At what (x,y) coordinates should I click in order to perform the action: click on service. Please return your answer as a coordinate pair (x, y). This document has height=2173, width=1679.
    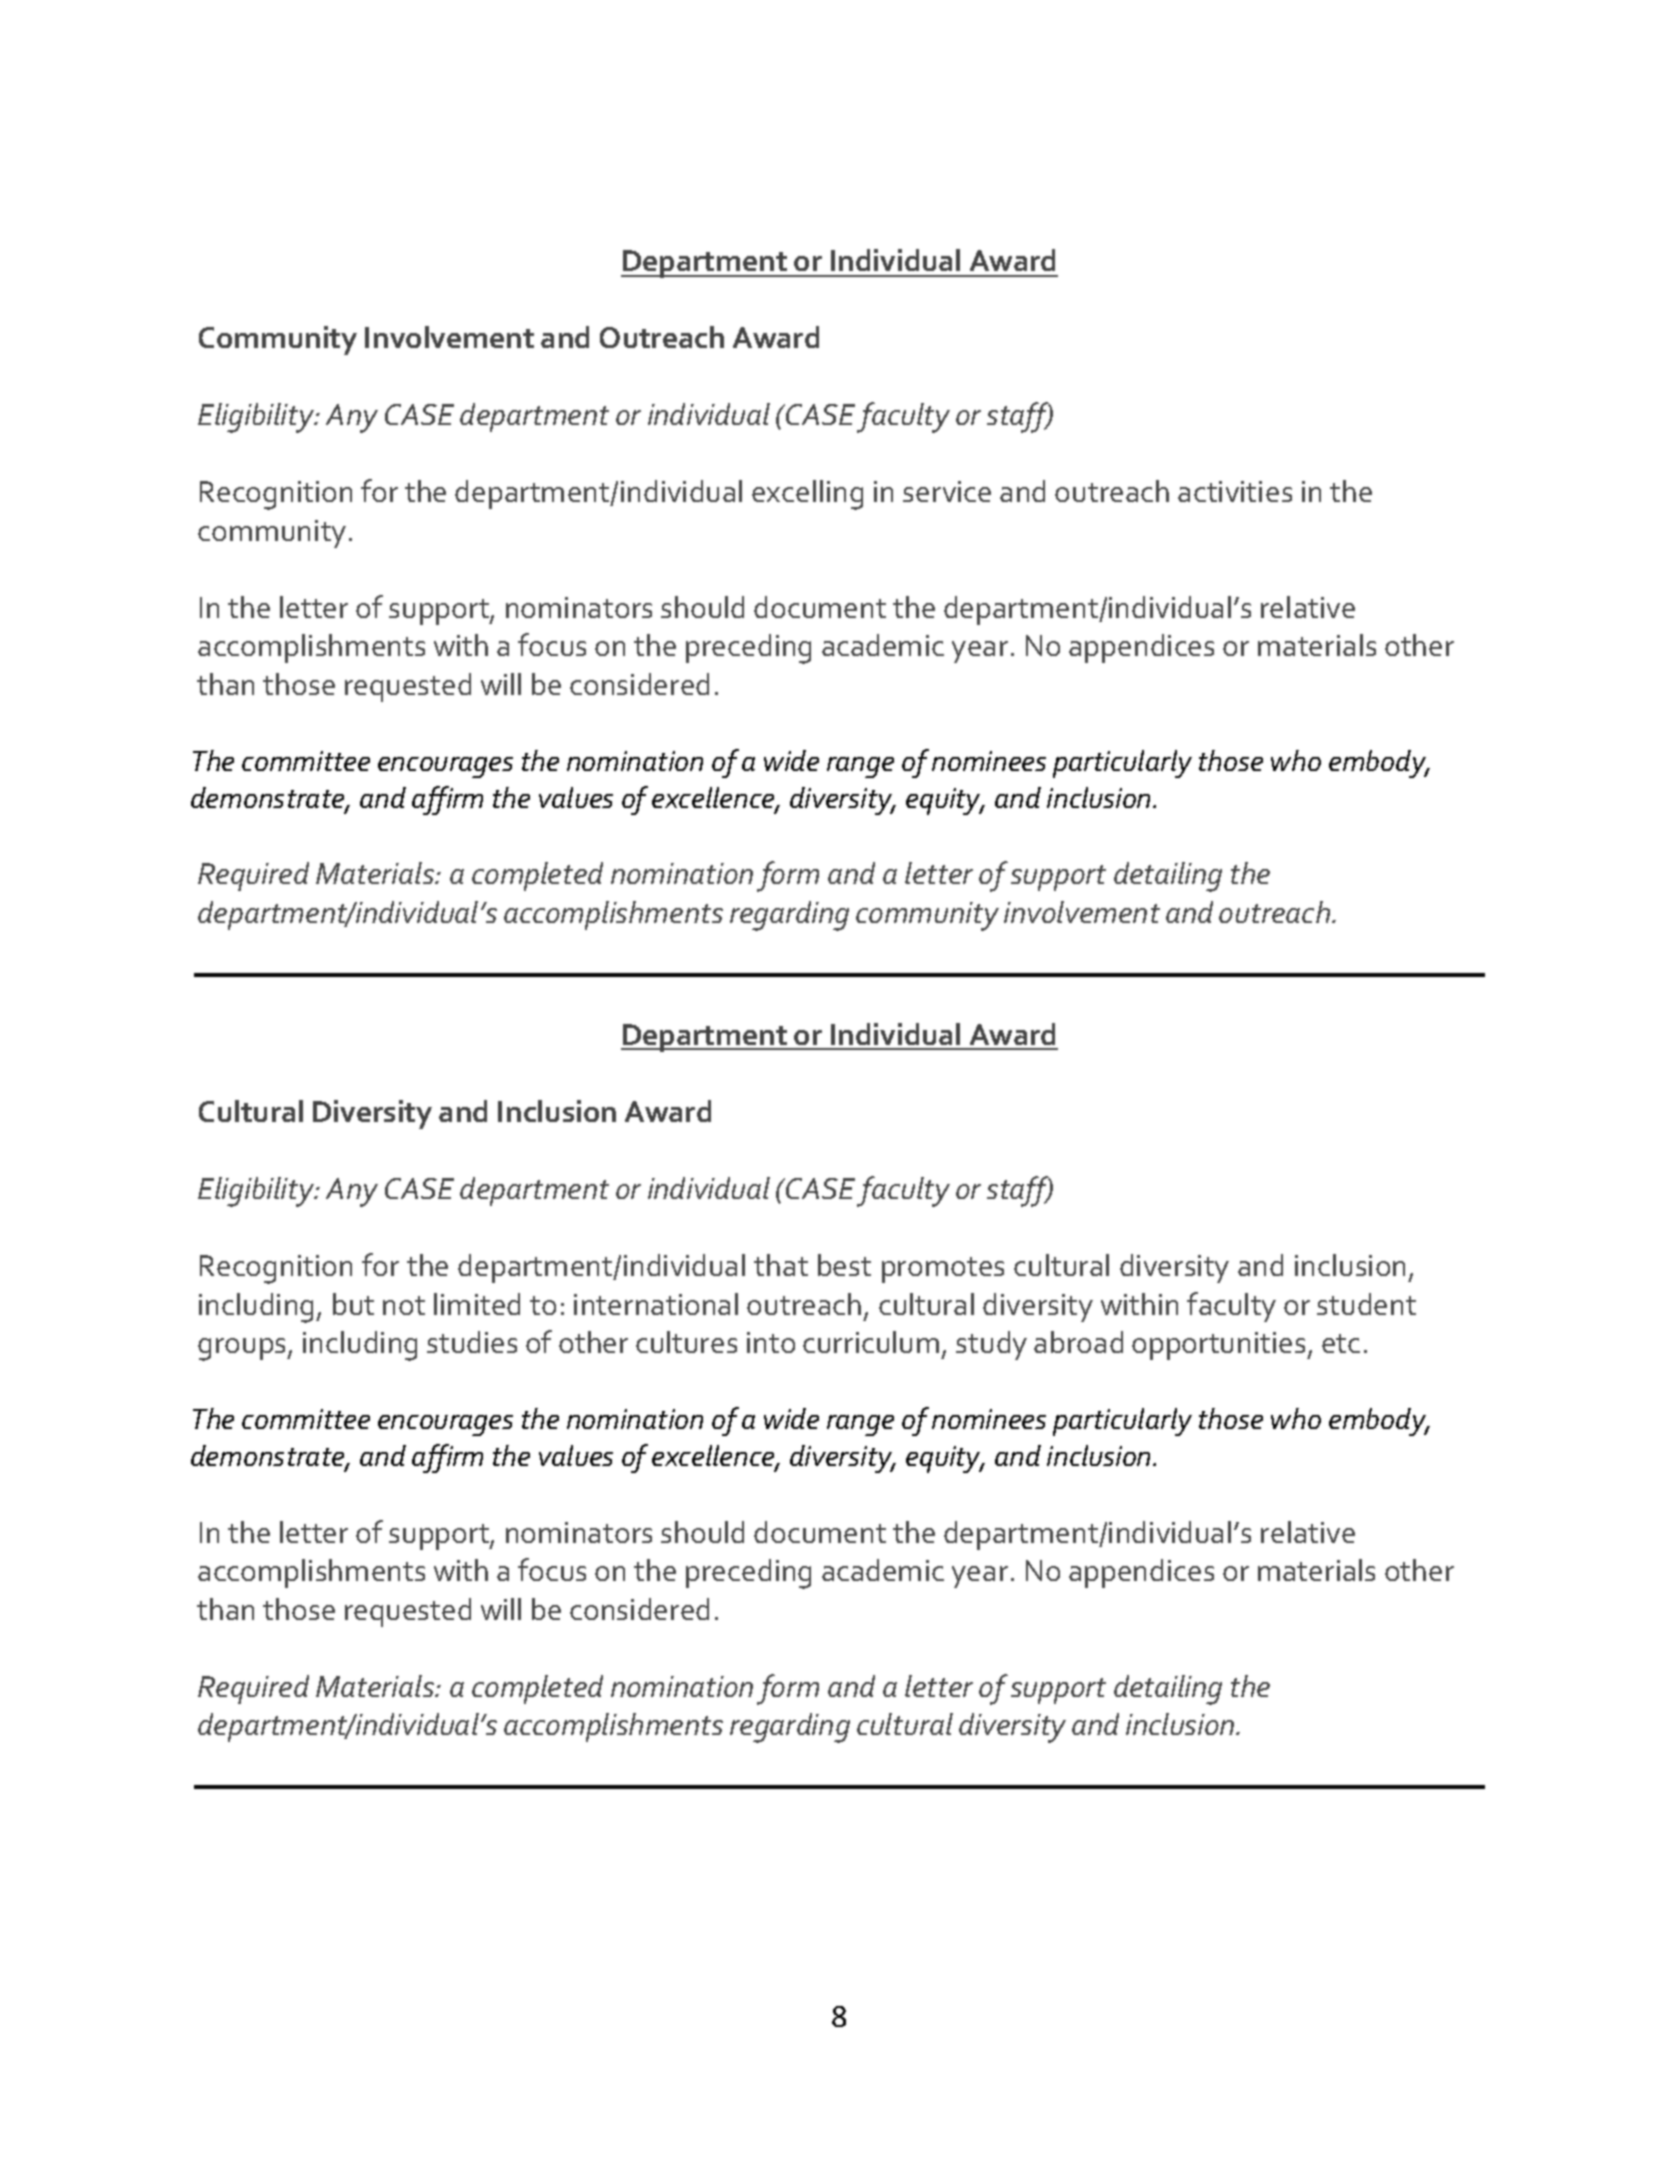
    Looking at the image, I should click on (947, 491).
